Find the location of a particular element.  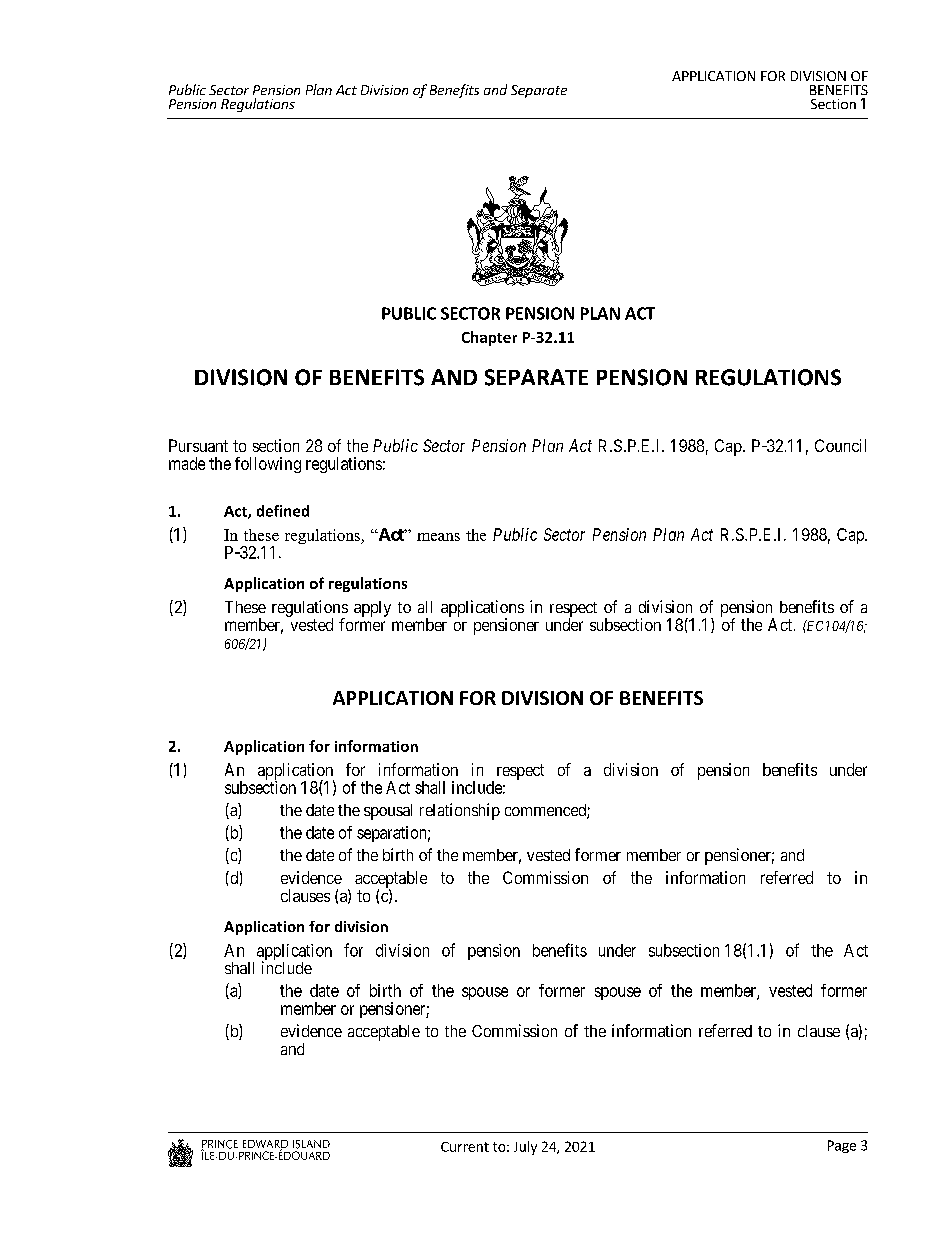

Chapter is located at coordinates (489, 338).
